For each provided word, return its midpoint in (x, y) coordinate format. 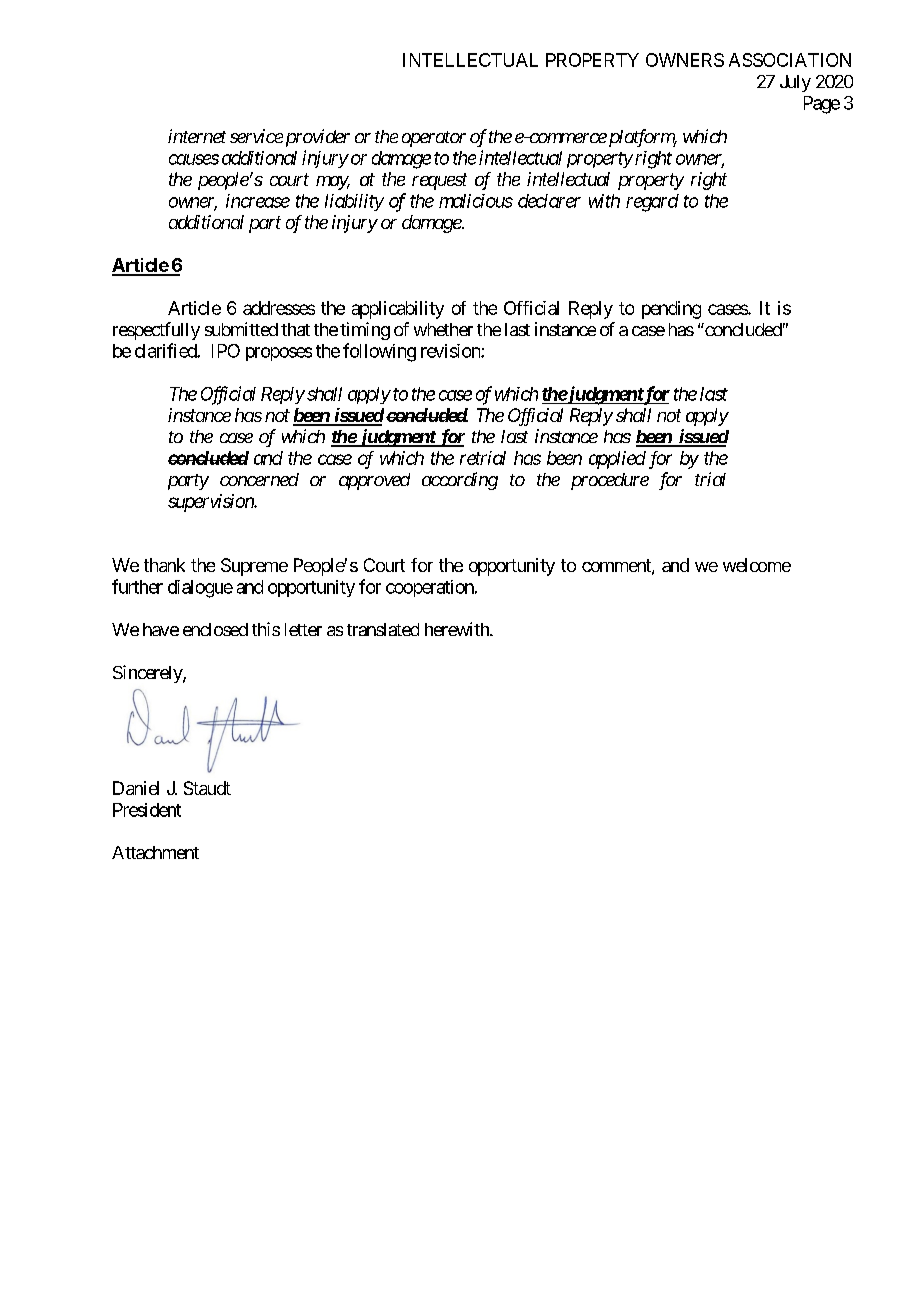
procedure (610, 481)
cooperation (430, 588)
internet (197, 136)
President (147, 810)
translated (383, 629)
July (795, 83)
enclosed (215, 629)
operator (434, 139)
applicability (398, 310)
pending (671, 310)
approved (374, 481)
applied (617, 460)
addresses (279, 308)
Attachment (155, 852)
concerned (259, 479)
